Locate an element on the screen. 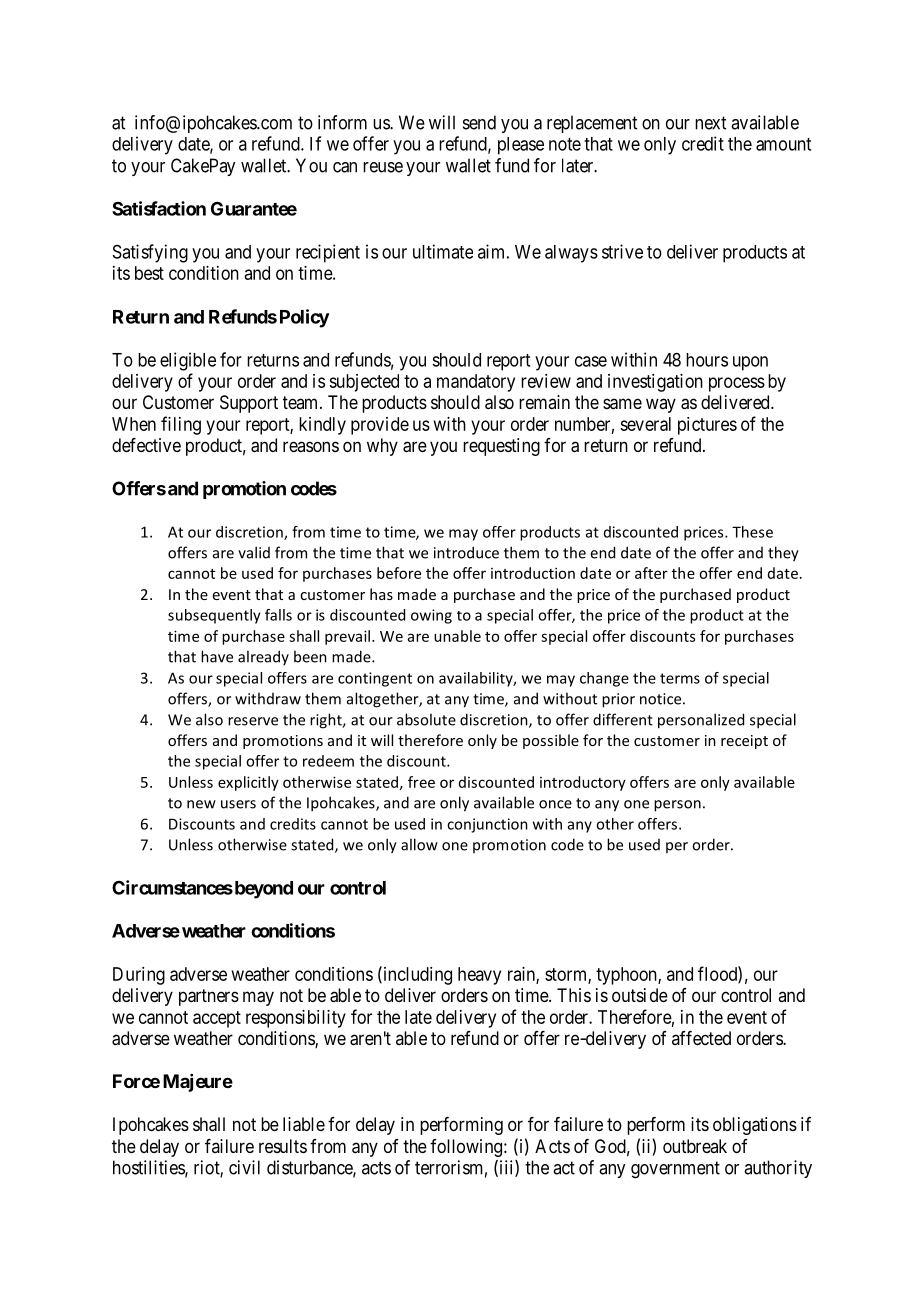  Satisfaction is located at coordinates (159, 208).
